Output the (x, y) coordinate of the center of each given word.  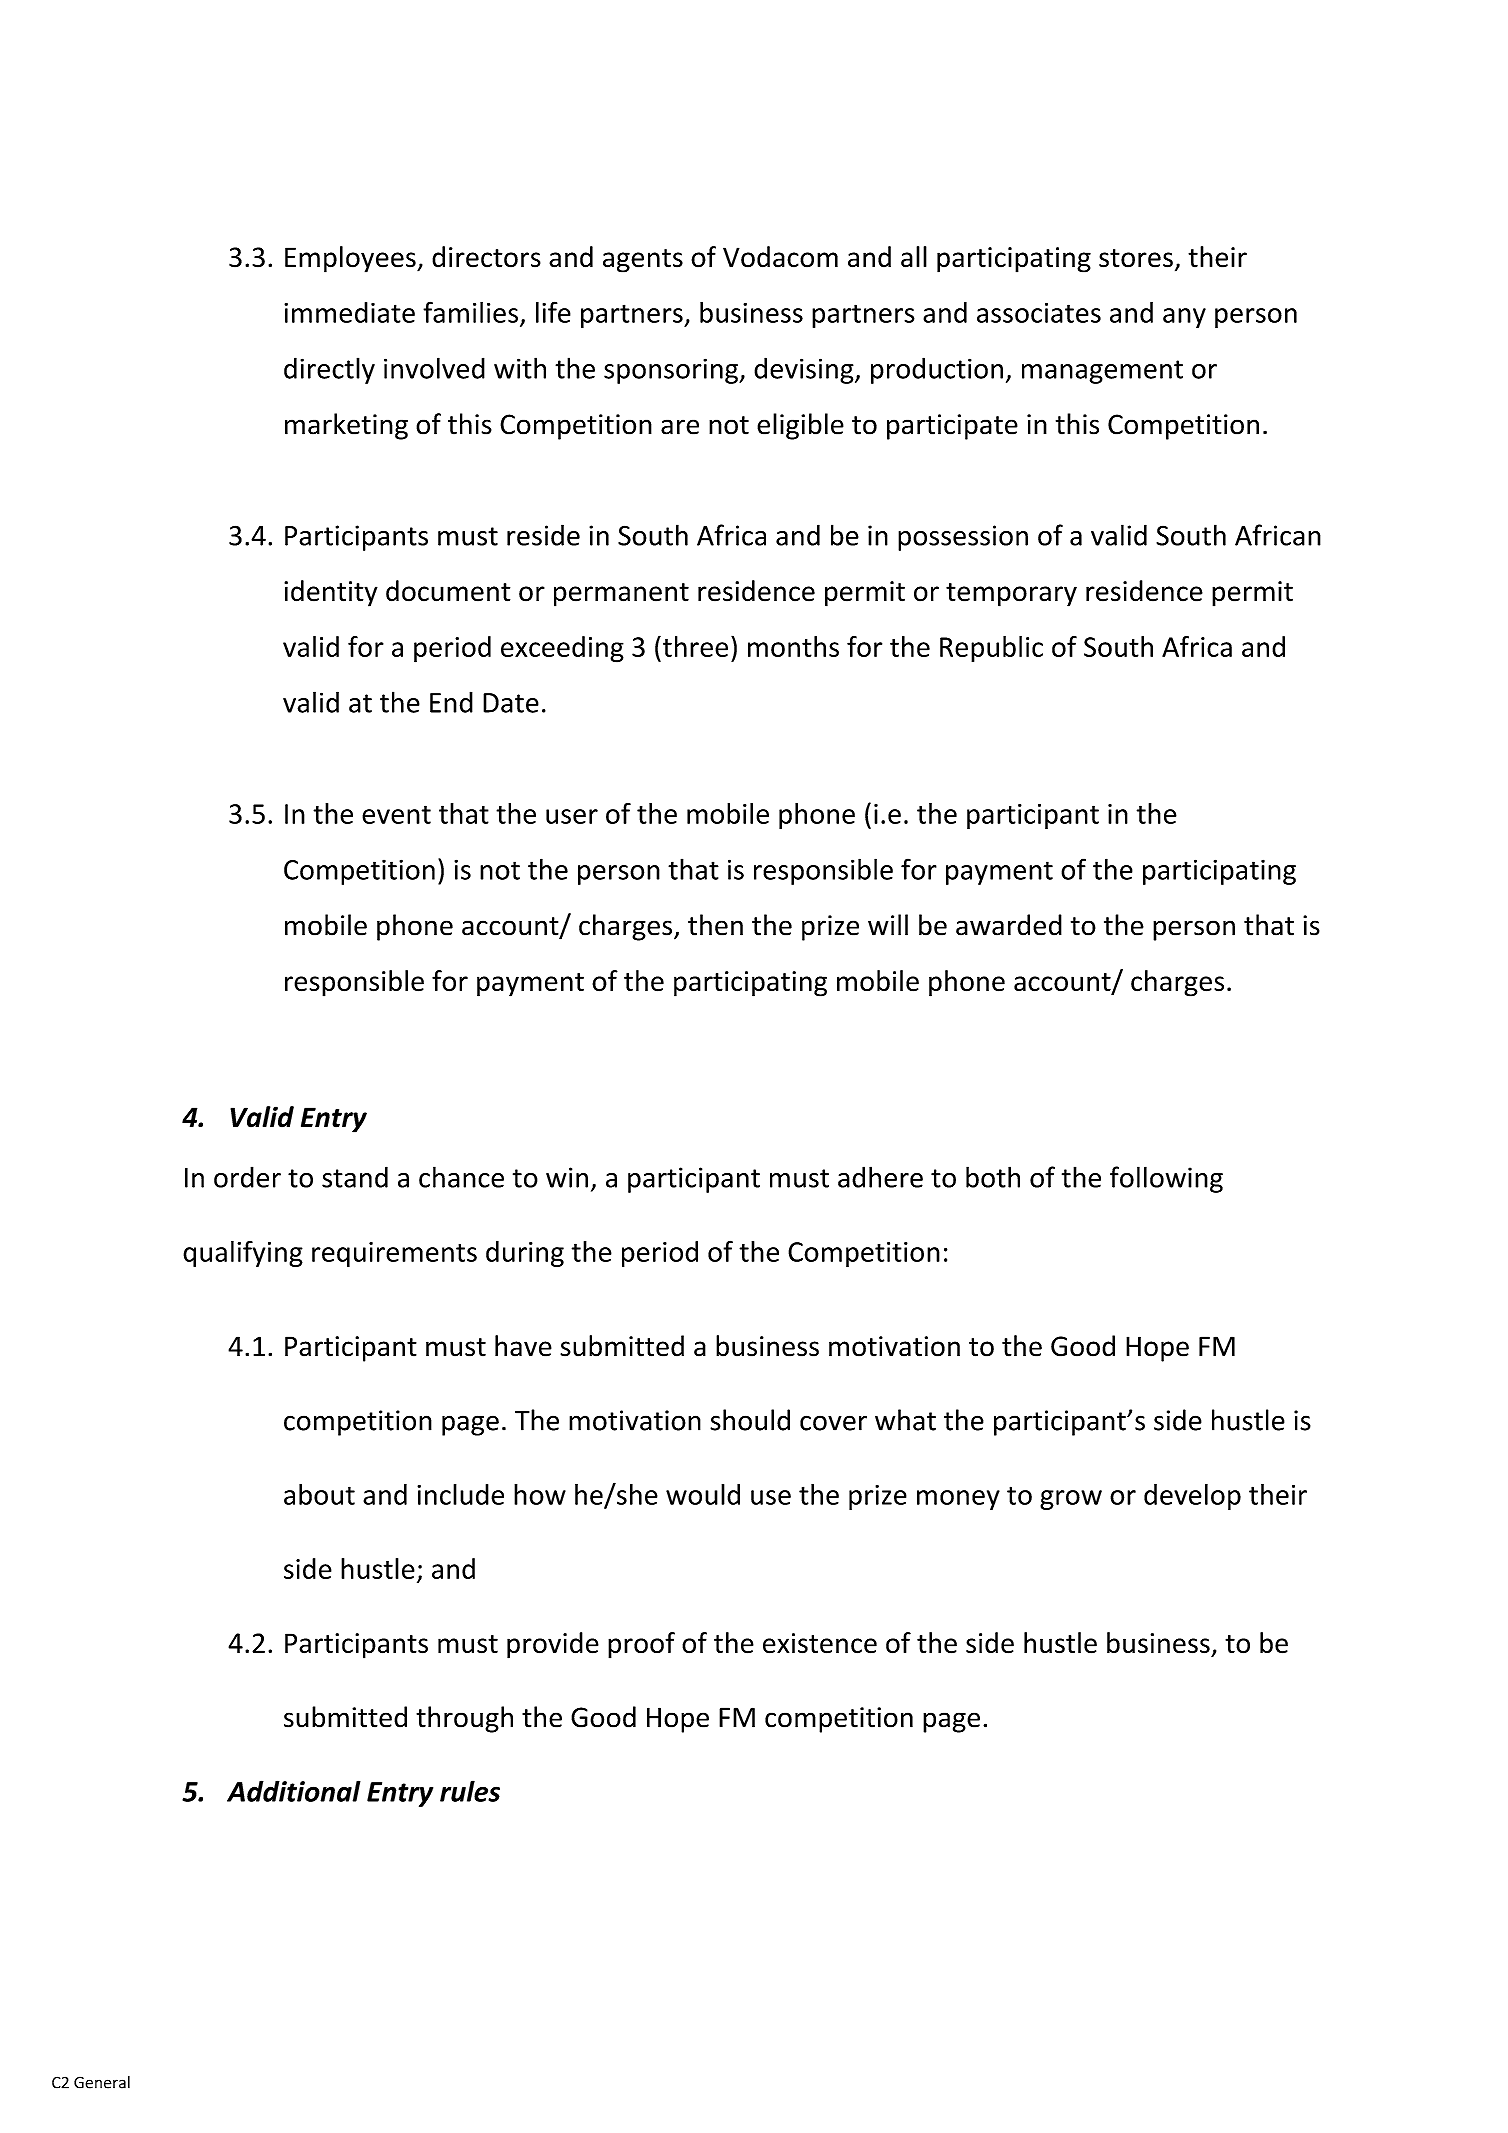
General (102, 2082)
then (715, 925)
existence (820, 1643)
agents (643, 261)
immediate (349, 312)
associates (1039, 313)
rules (470, 1791)
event (396, 814)
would (703, 1494)
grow (1071, 1500)
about (319, 1494)
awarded (1009, 925)
